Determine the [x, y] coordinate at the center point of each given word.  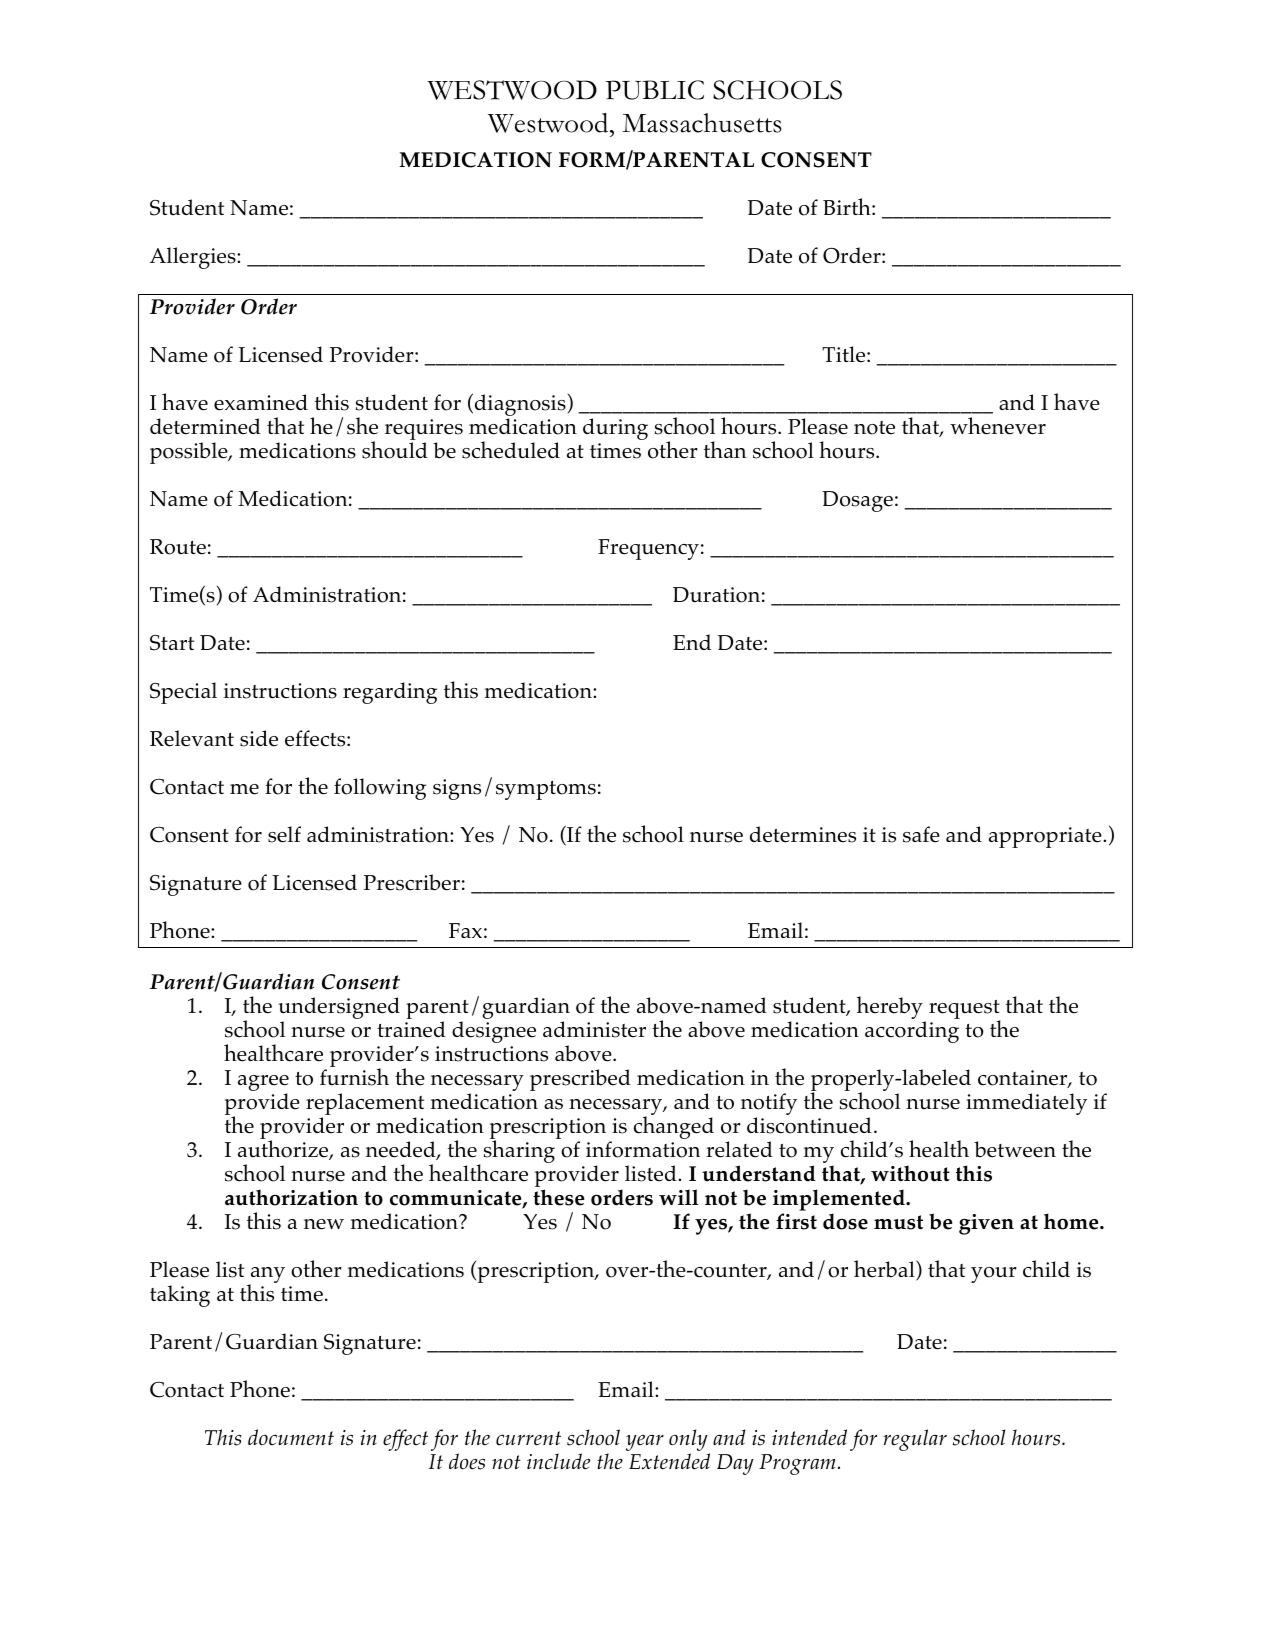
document [291, 1437]
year [645, 1443]
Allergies [194, 258]
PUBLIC [654, 90]
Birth [848, 206]
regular [915, 1440]
